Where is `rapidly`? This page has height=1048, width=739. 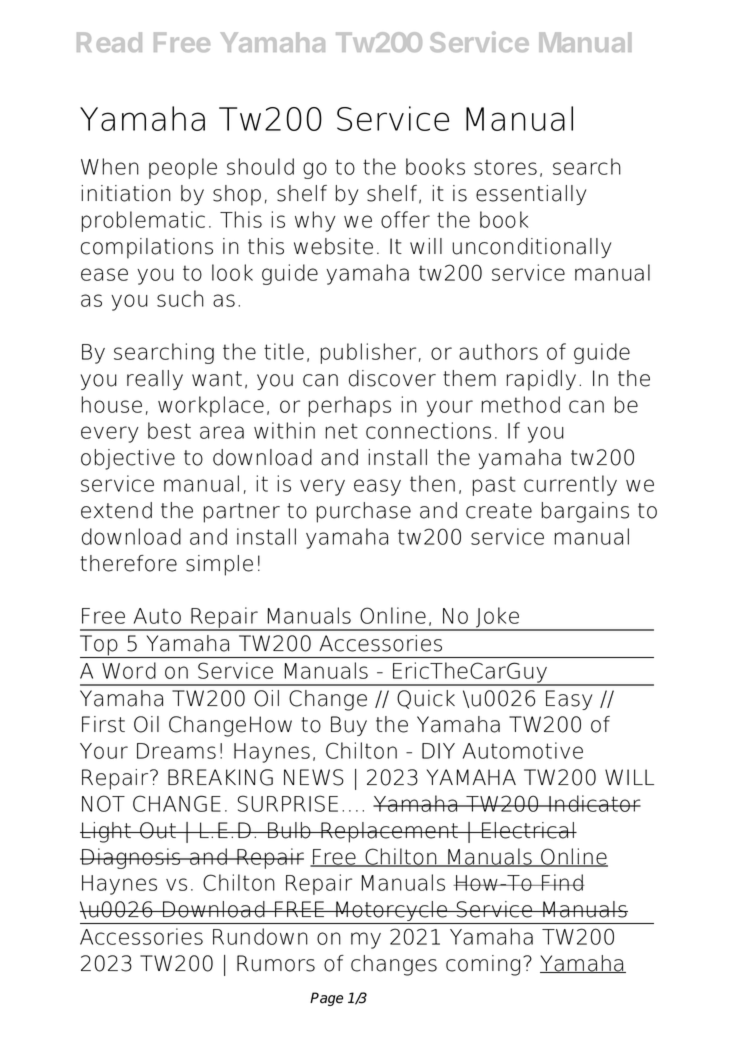
rapidly is located at coordinates (541, 380).
